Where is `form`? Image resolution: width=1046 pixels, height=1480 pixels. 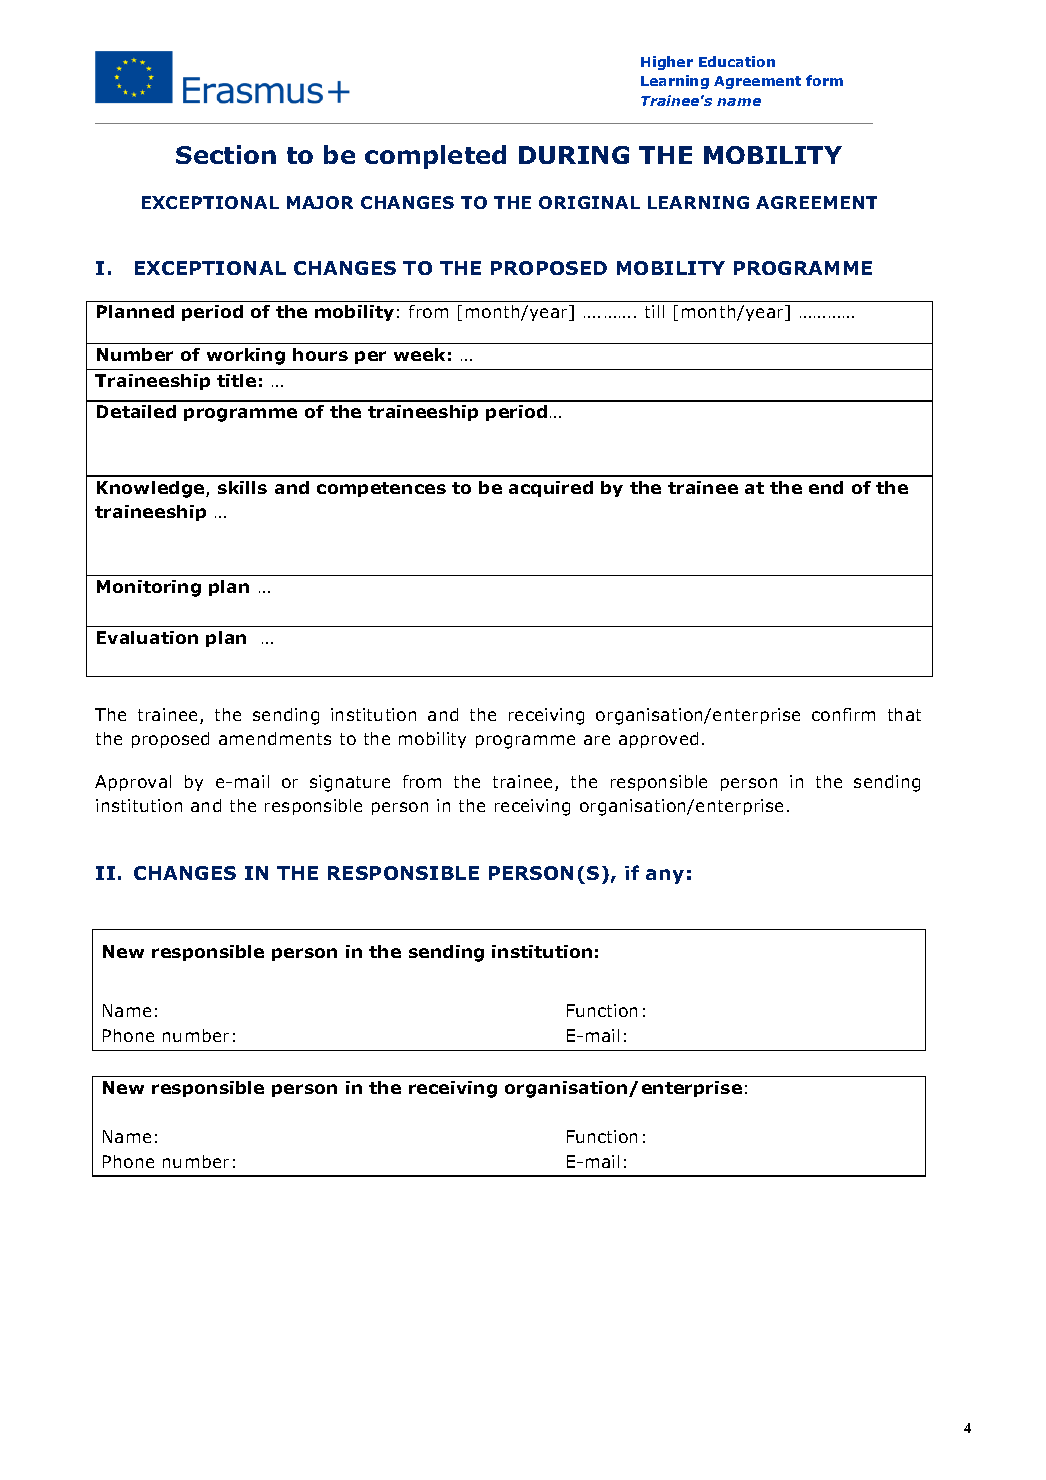
form is located at coordinates (824, 80).
